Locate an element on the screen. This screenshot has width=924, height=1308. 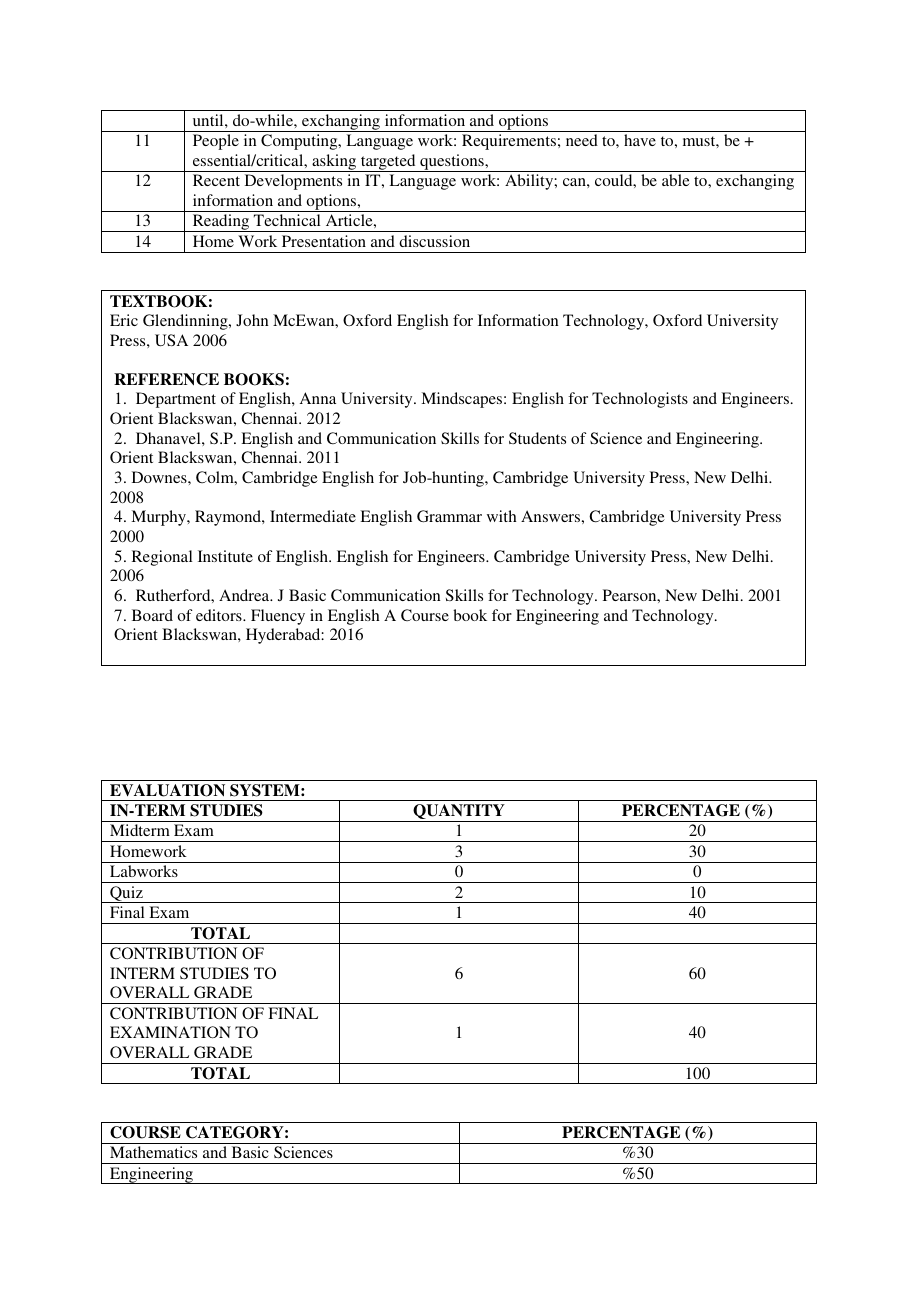
need is located at coordinates (582, 140).
